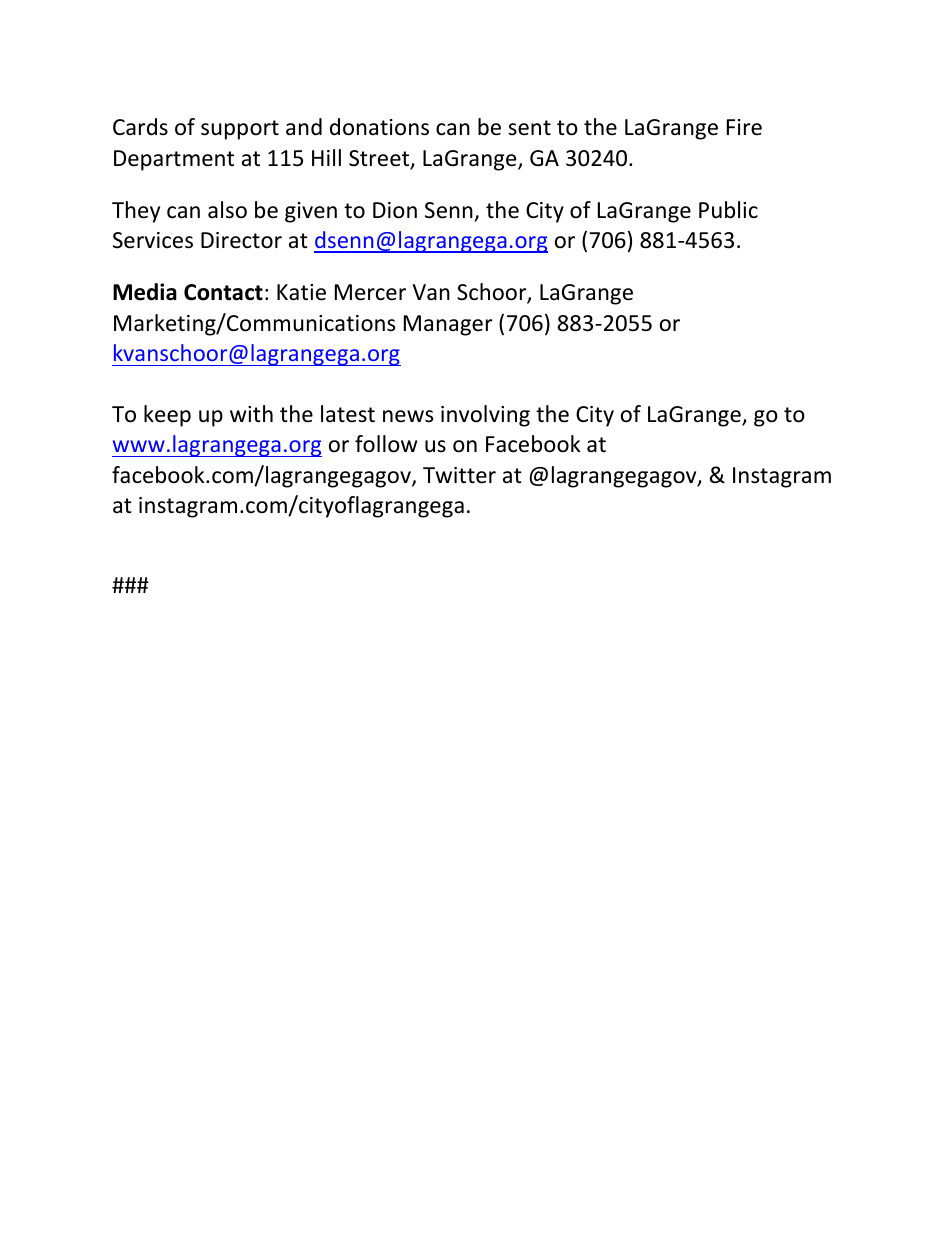 The height and width of the image is (1233, 952). I want to click on Dion, so click(395, 210).
